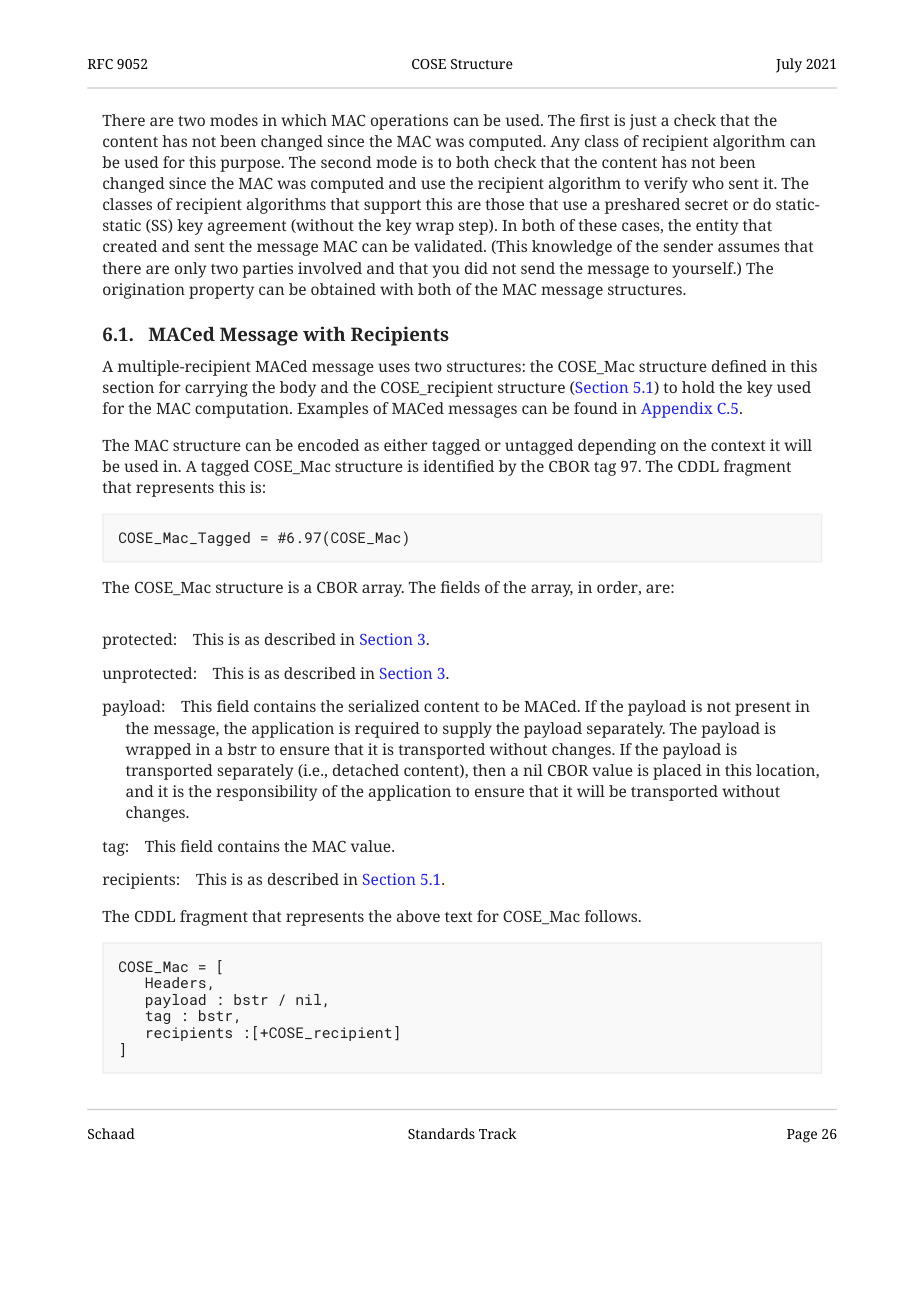 This document has width=924, height=1307. Describe the element at coordinates (384, 706) in the document. I see `serialized` at that location.
